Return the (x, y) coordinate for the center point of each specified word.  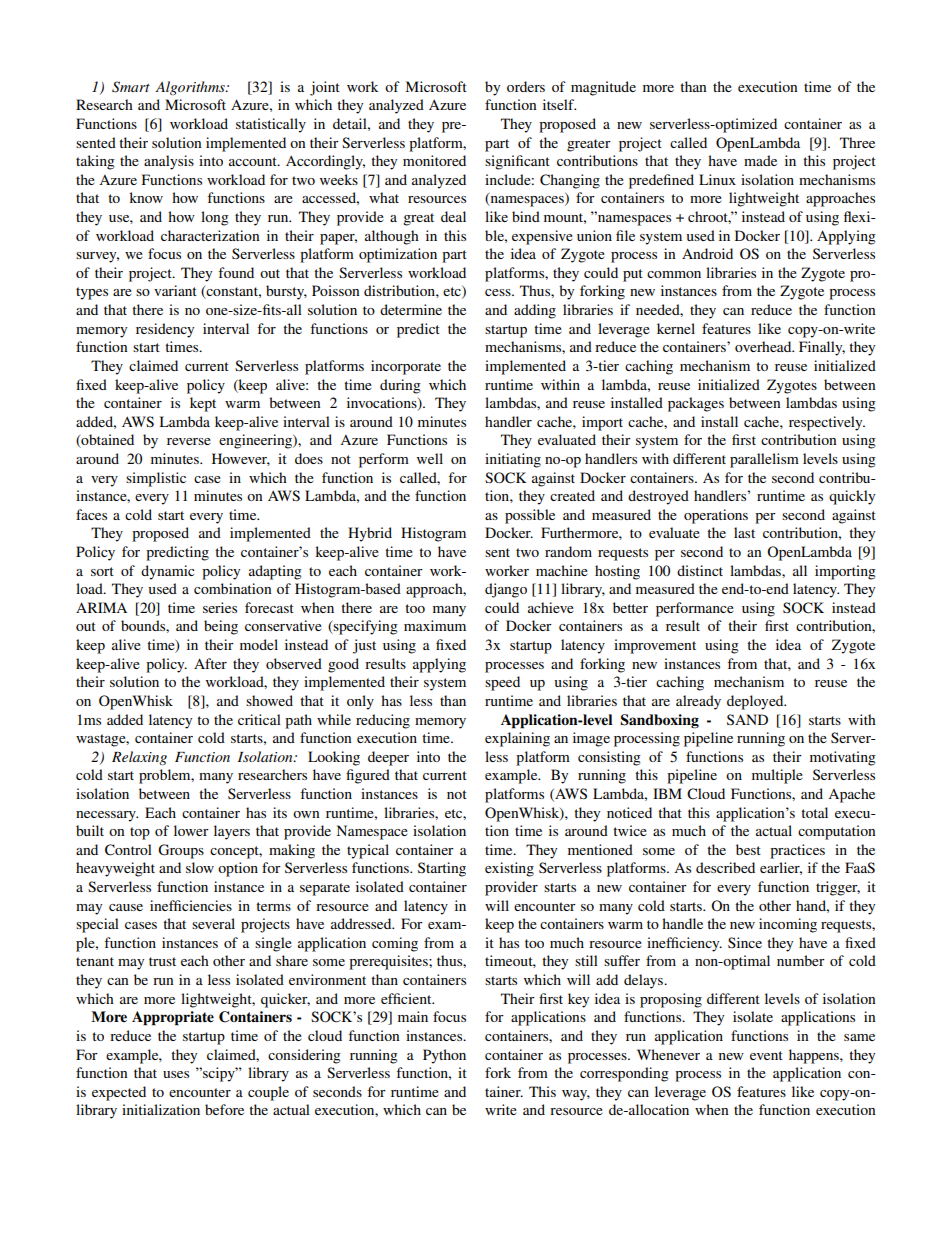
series (220, 607)
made (760, 160)
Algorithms (191, 88)
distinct (700, 570)
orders (526, 86)
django (506, 590)
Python (444, 1056)
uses (176, 1074)
